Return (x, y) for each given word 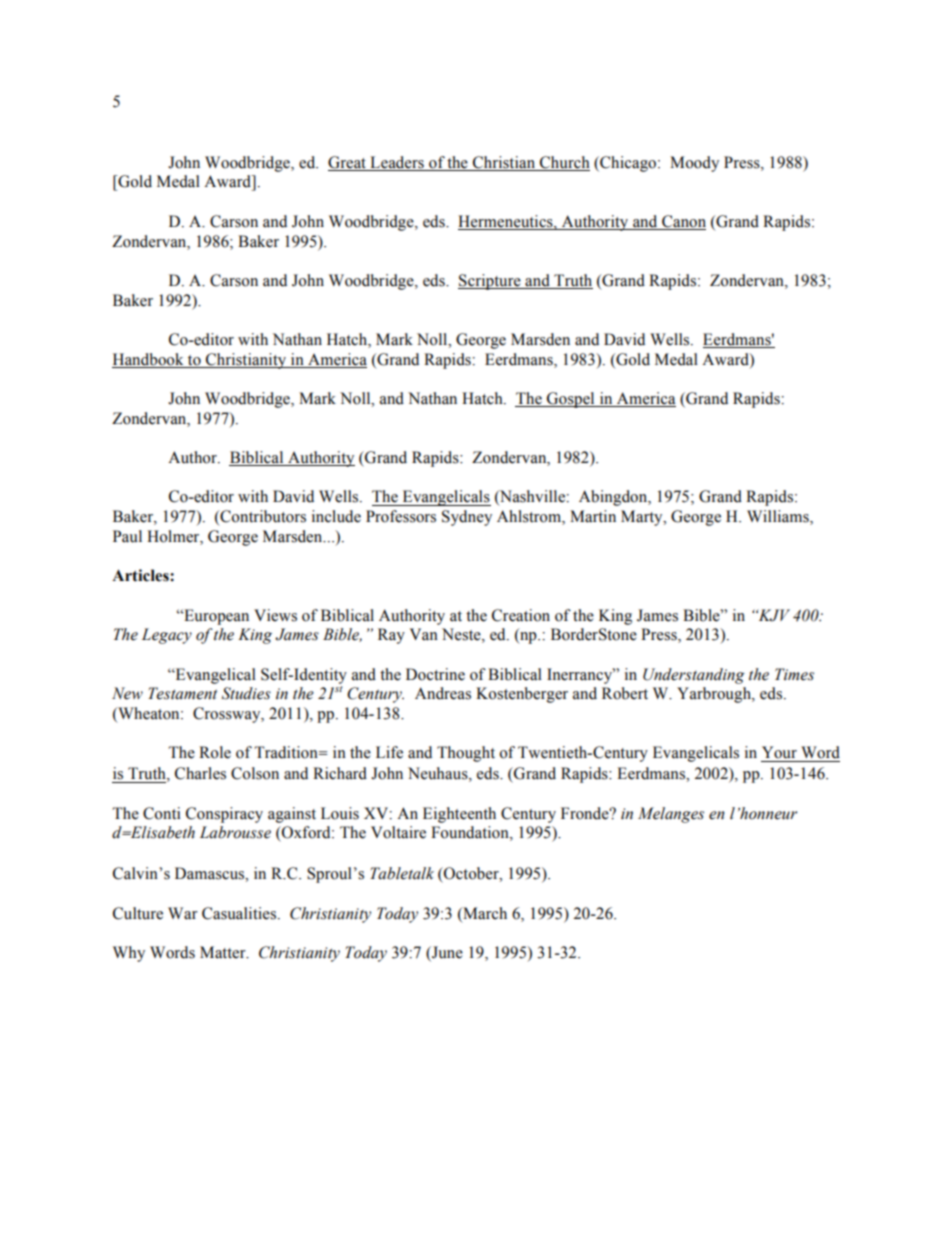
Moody (694, 164)
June (446, 953)
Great (347, 162)
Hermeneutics (506, 221)
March (484, 913)
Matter (224, 952)
